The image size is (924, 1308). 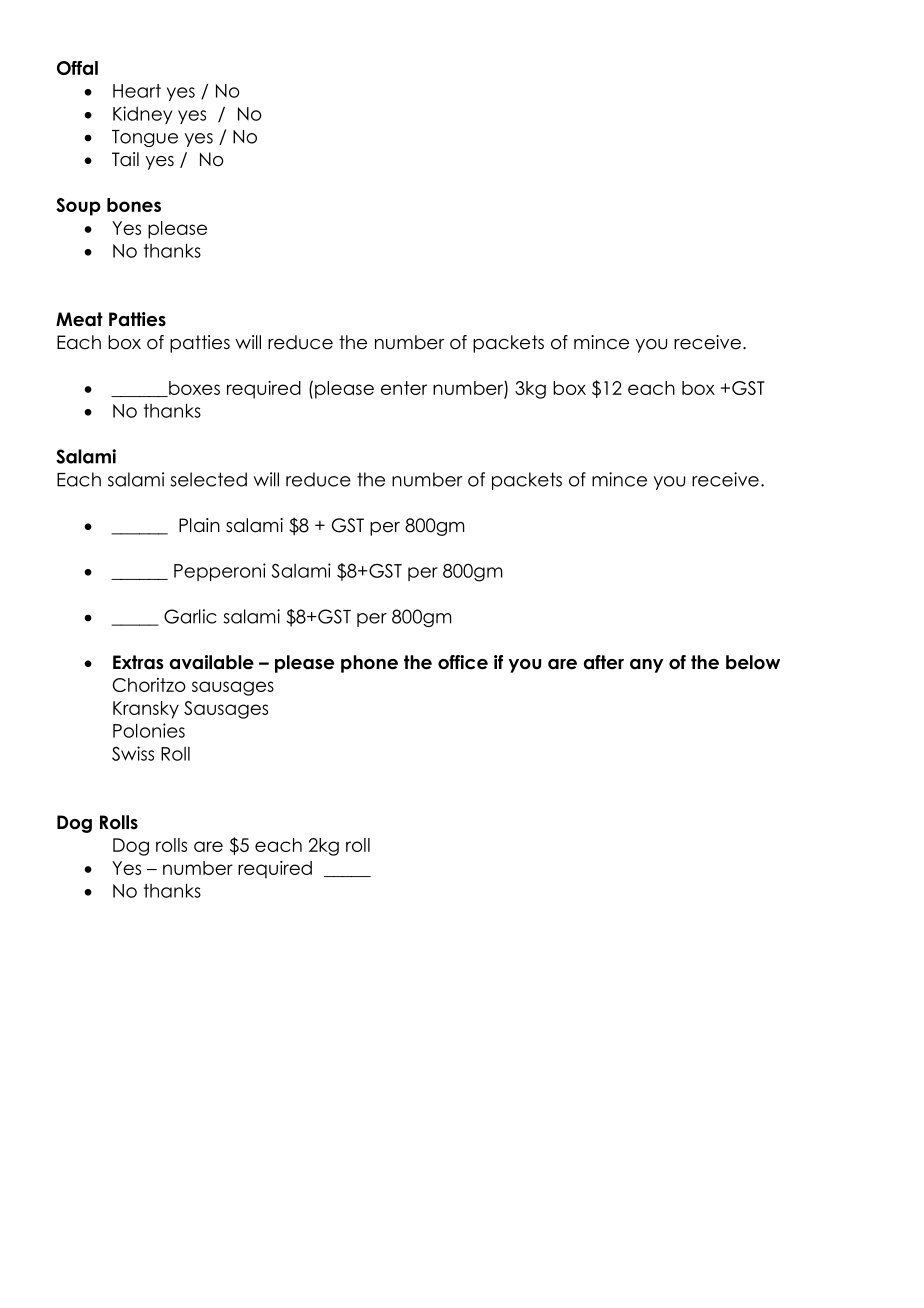 What do you see at coordinates (133, 753) in the page?
I see `Swiss` at bounding box center [133, 753].
